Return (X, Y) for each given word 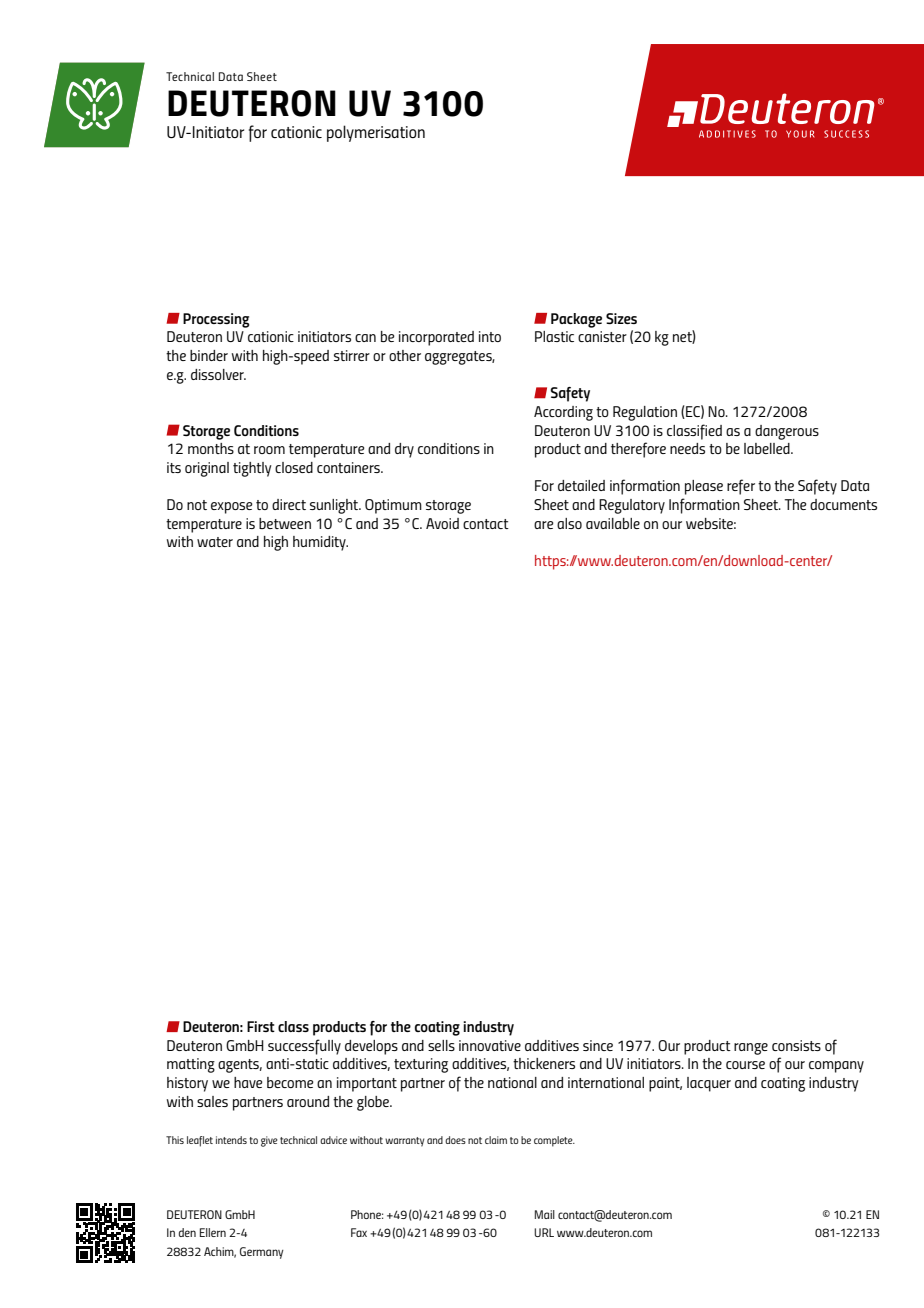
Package (576, 320)
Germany (262, 1253)
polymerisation (376, 133)
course (745, 1065)
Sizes (621, 318)
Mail (545, 1214)
